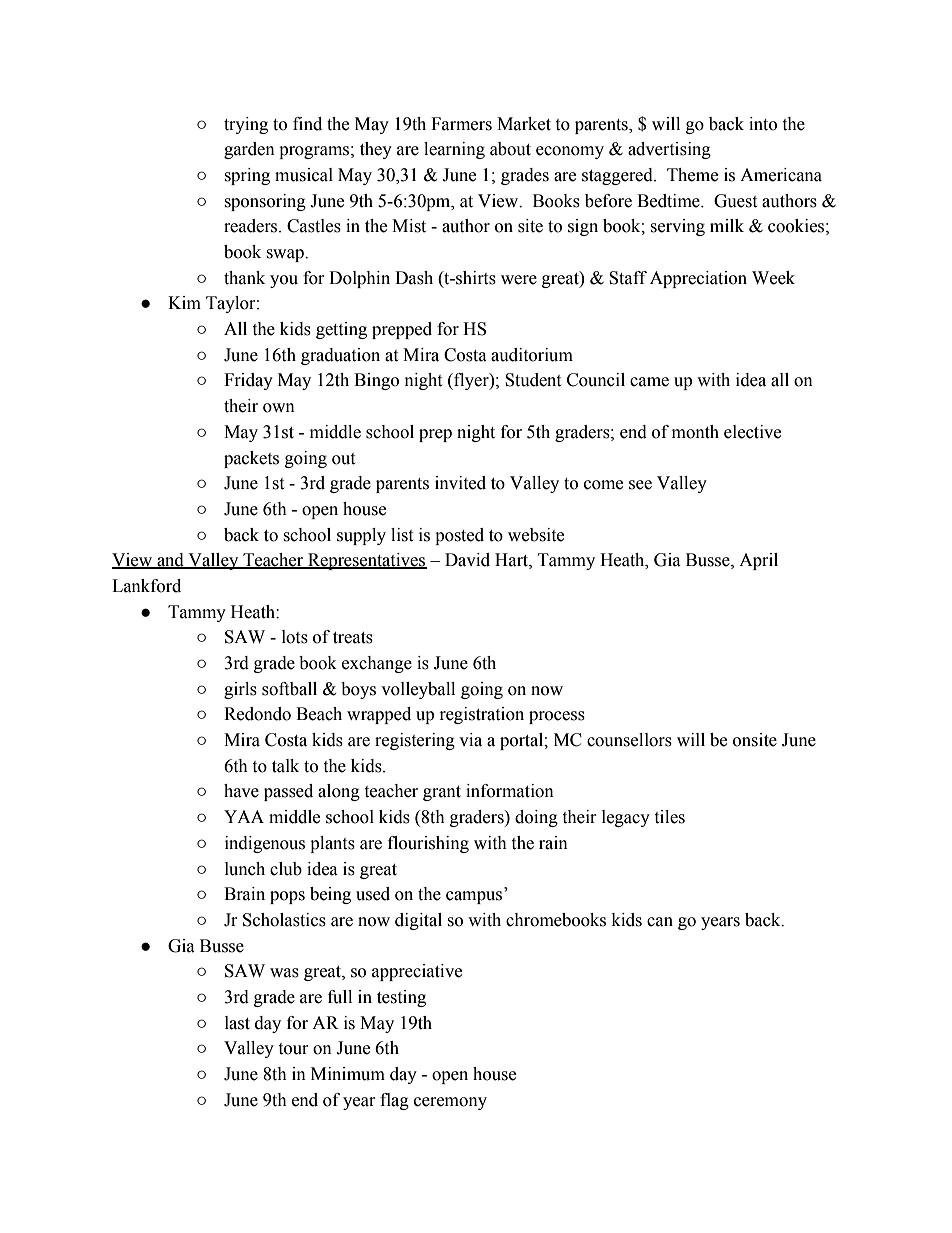  Describe the element at coordinates (450, 1103) in the document. I see `ceremony` at that location.
